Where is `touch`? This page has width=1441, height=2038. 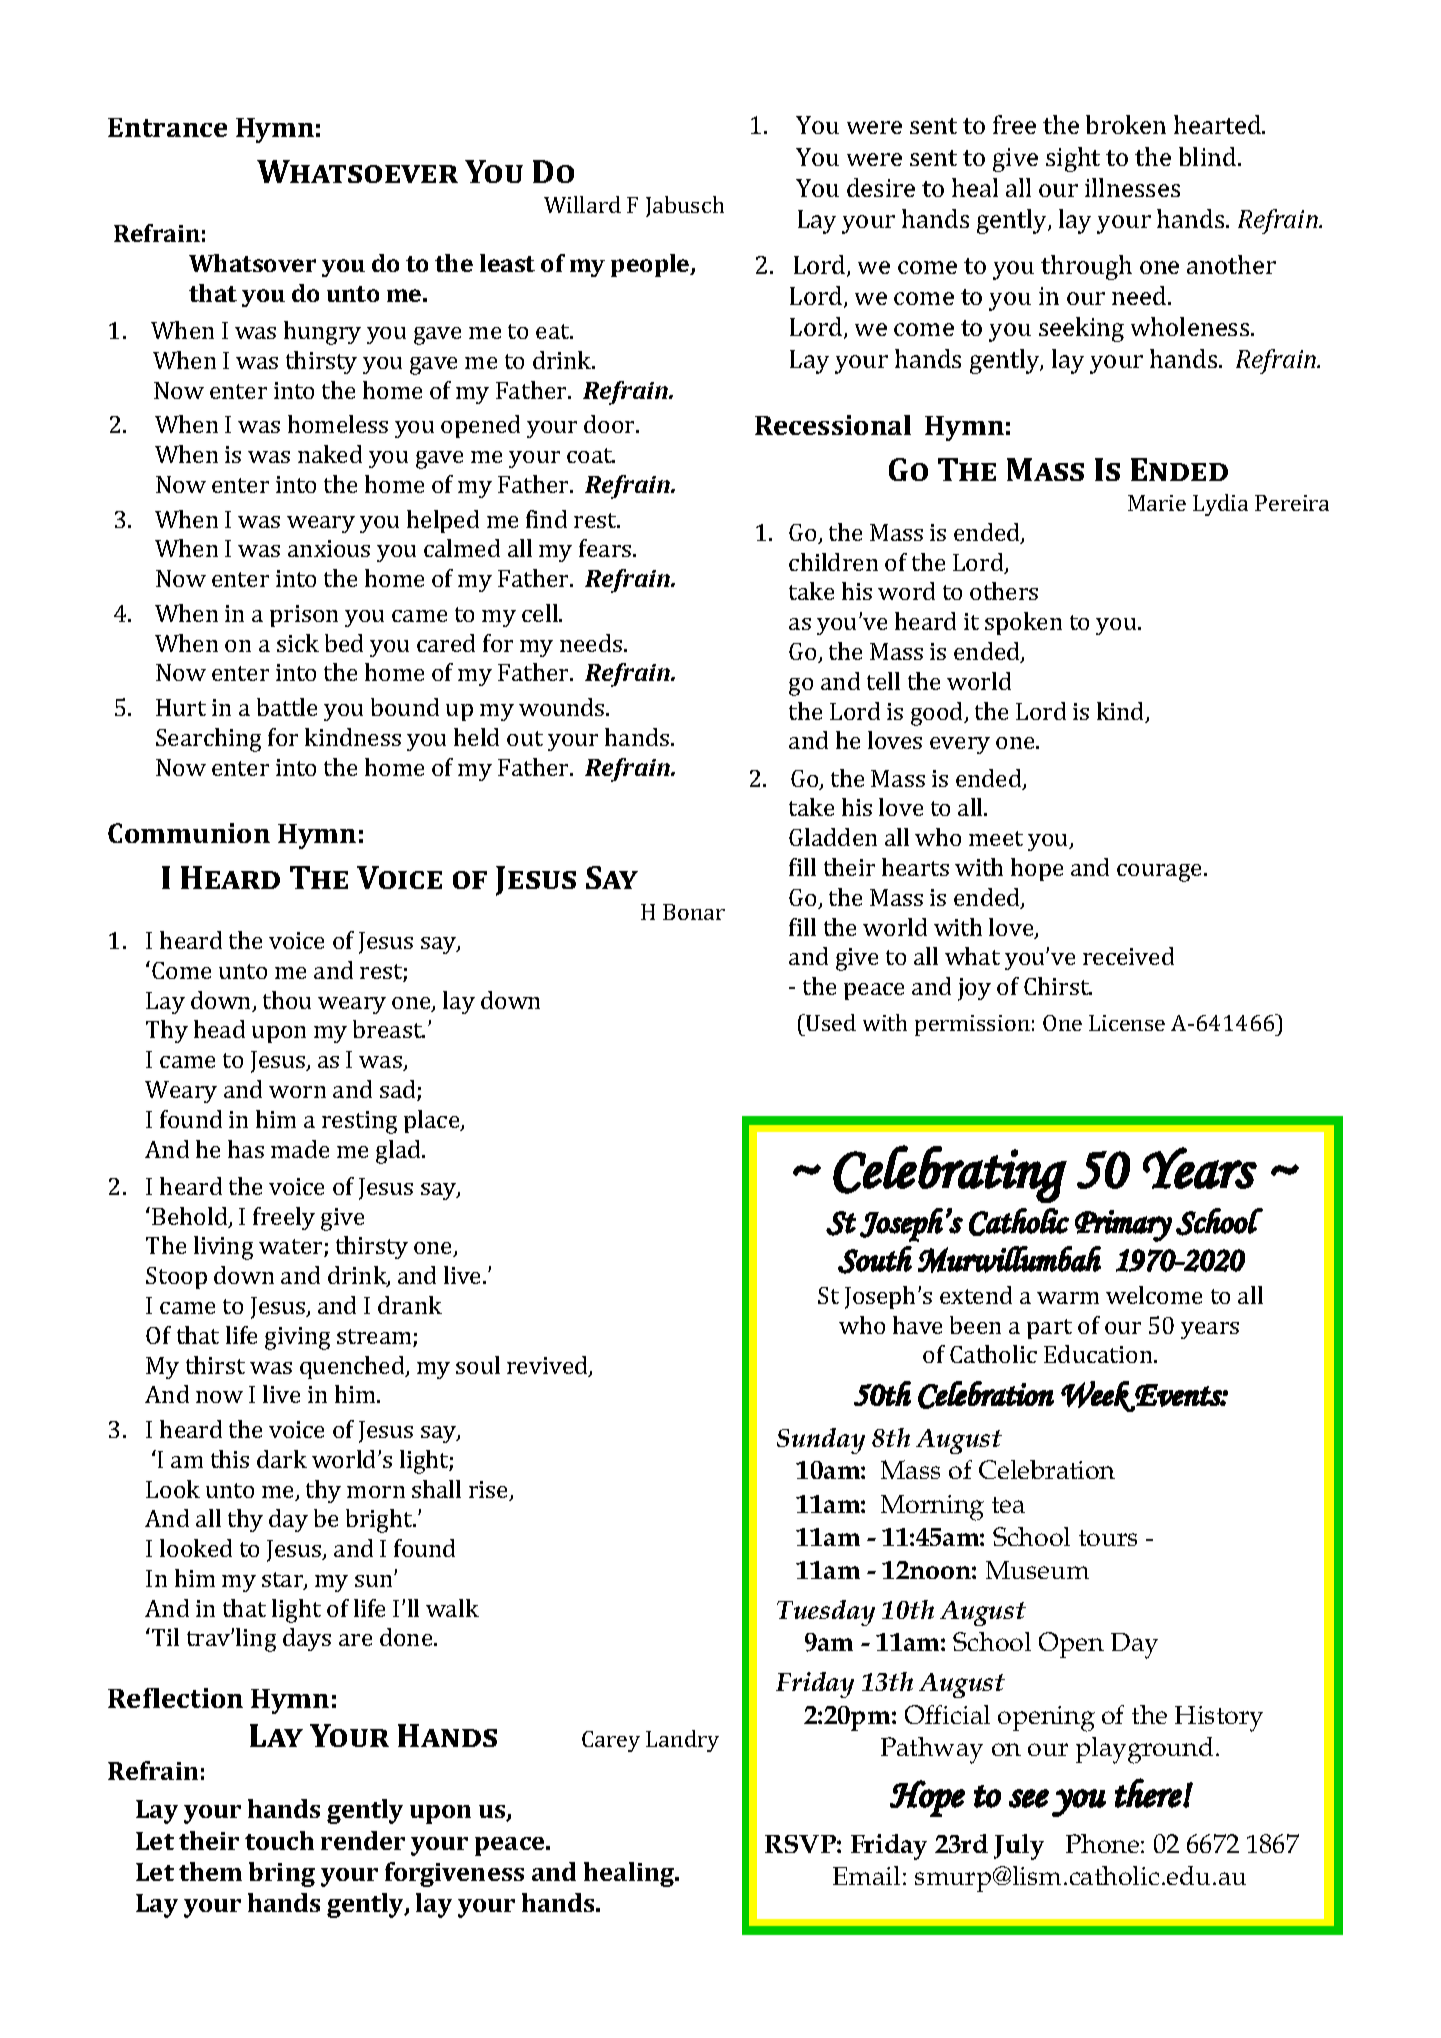 touch is located at coordinates (279, 1840).
